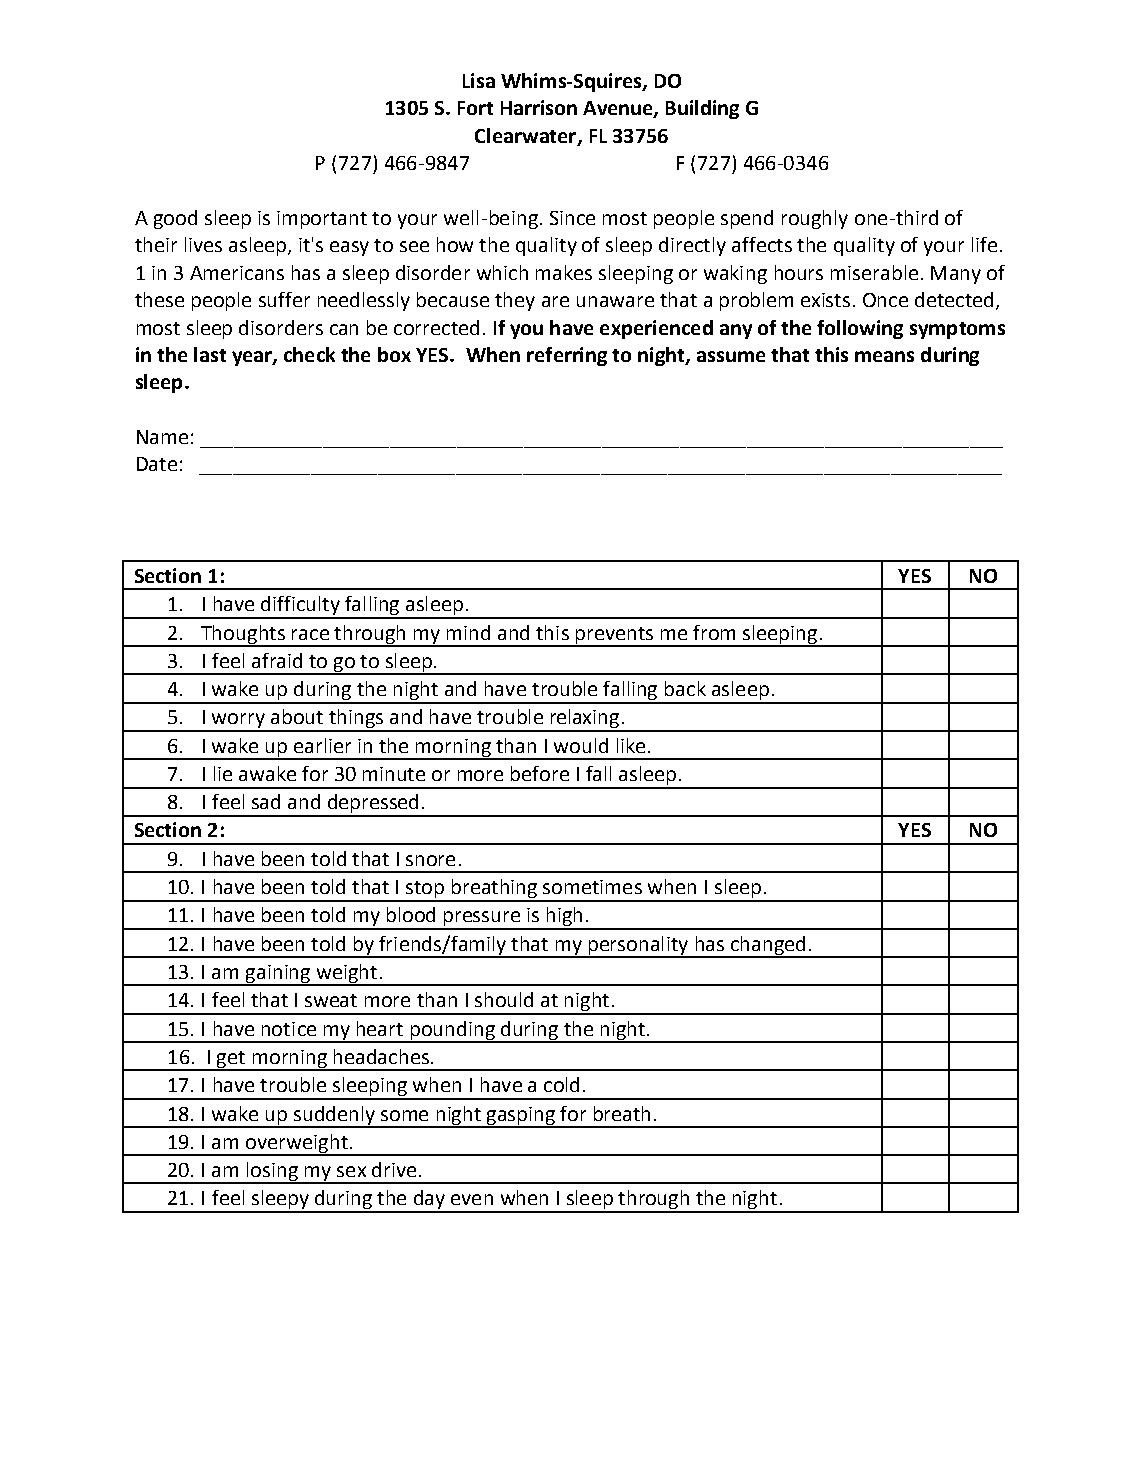  Describe the element at coordinates (564, 918) in the screenshot. I see `high` at that location.
